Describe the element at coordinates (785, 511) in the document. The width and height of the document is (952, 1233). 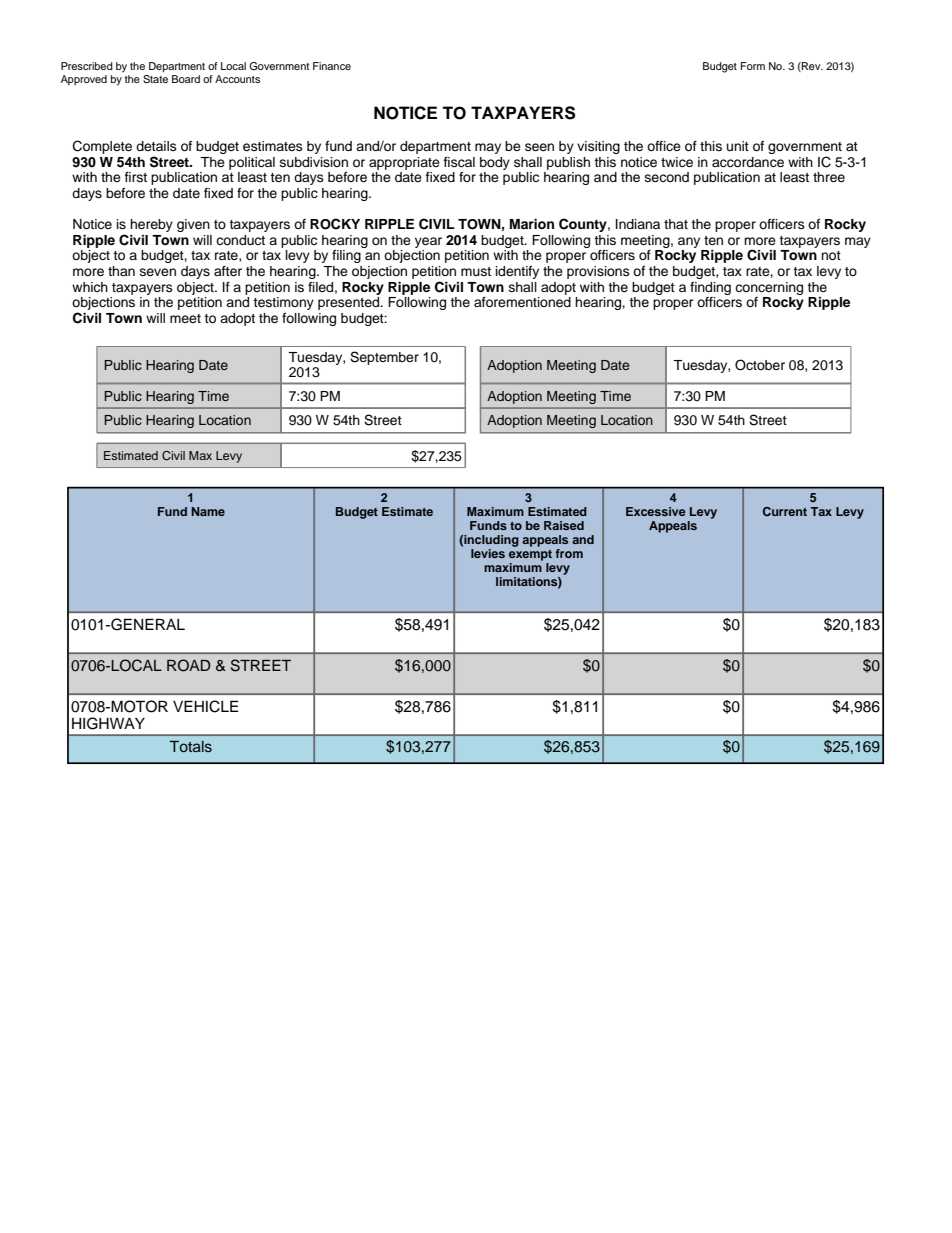
I see `Current` at that location.
